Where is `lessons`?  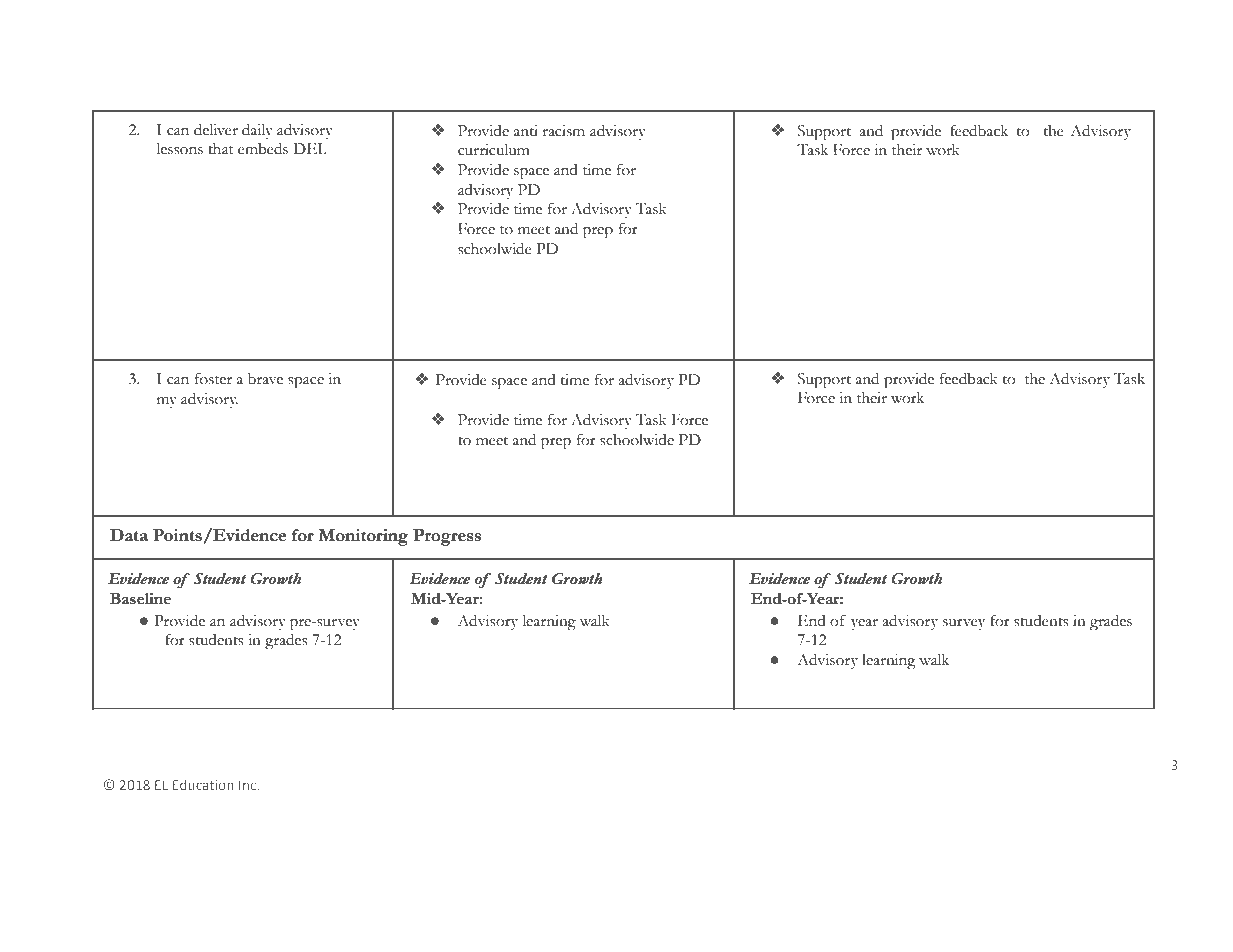
lessons is located at coordinates (180, 149).
